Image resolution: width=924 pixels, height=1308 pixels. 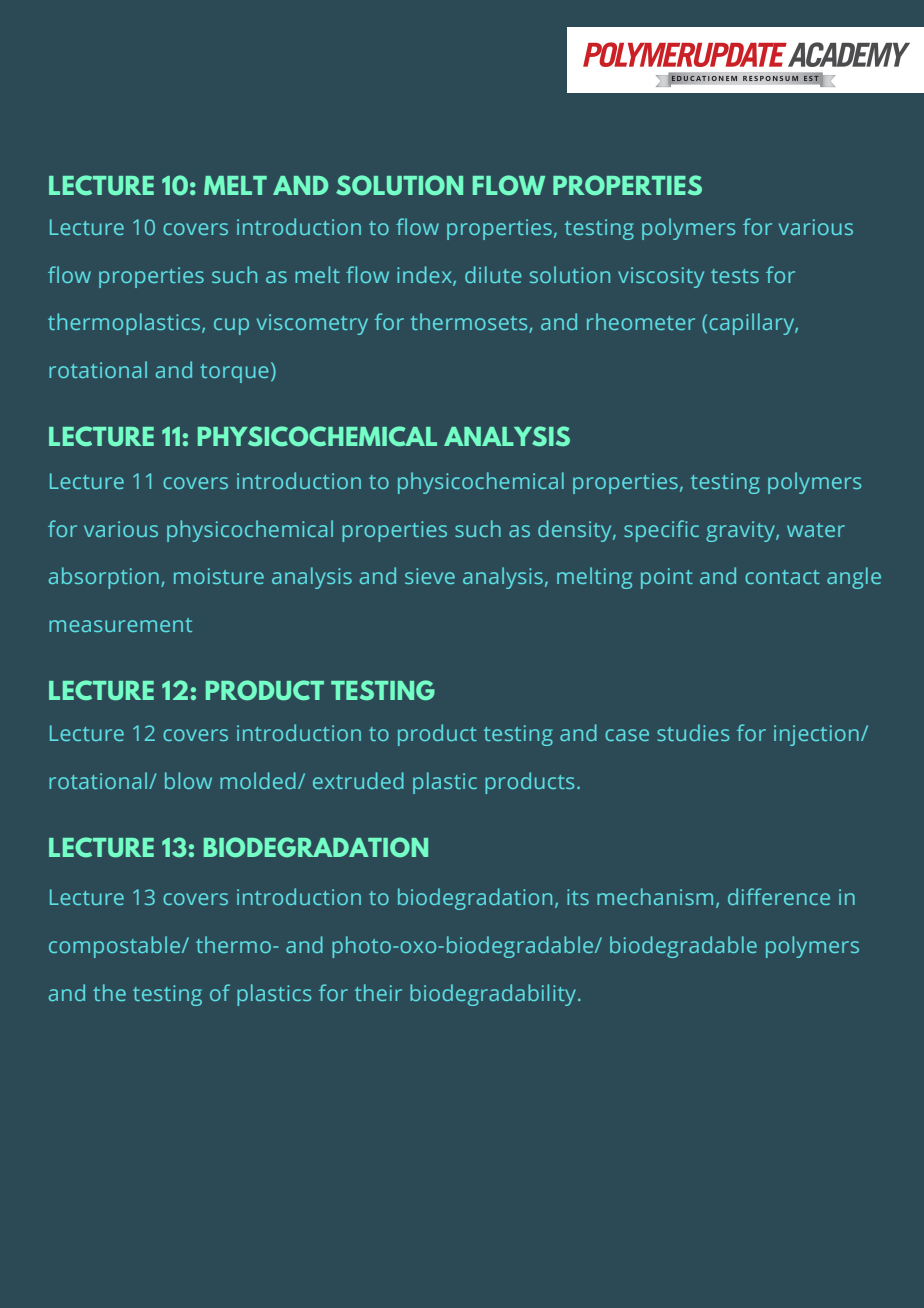 I want to click on dilute, so click(x=493, y=274).
